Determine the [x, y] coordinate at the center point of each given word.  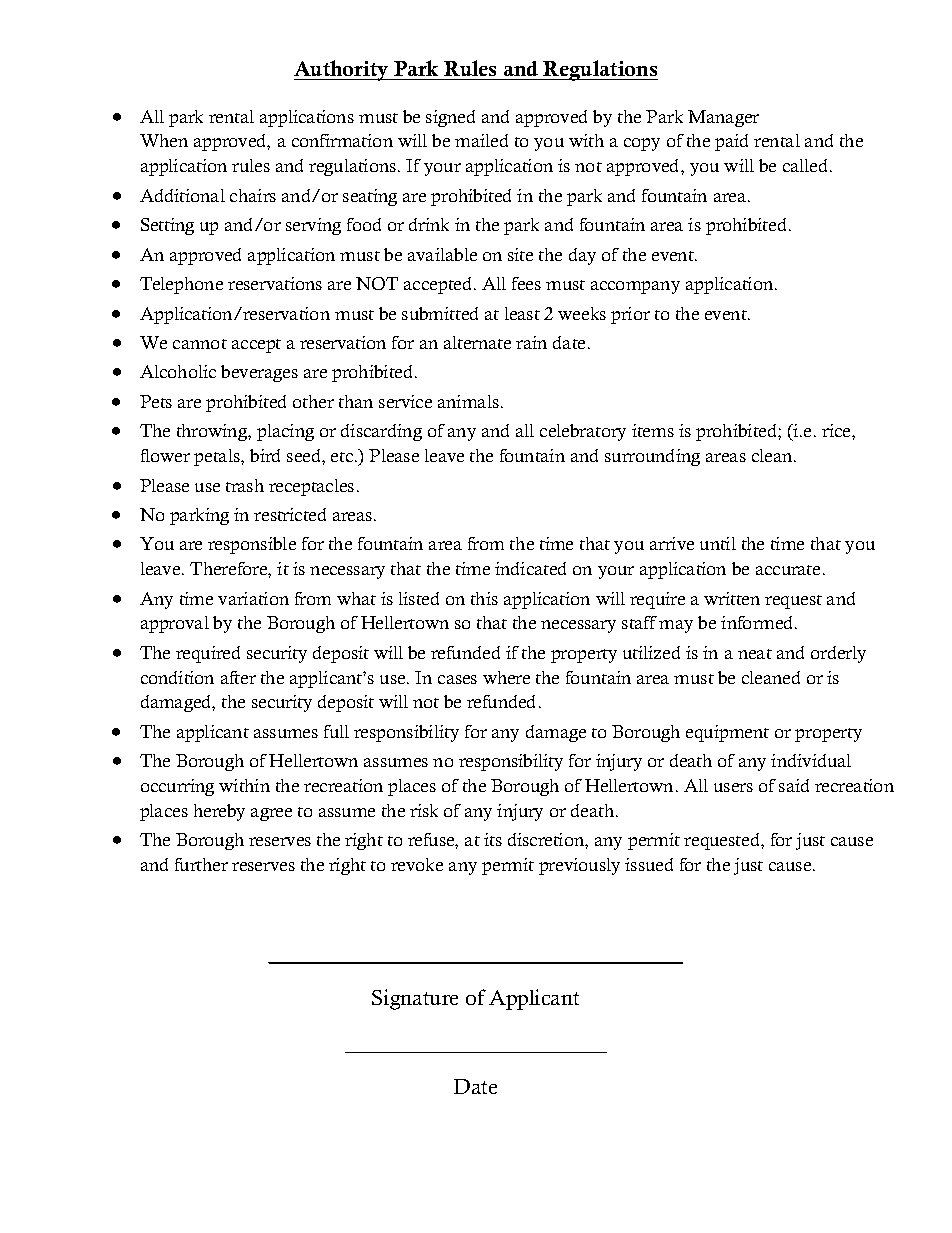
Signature [415, 999]
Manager [723, 118]
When [164, 140]
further [201, 864]
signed [450, 118]
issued [649, 864]
